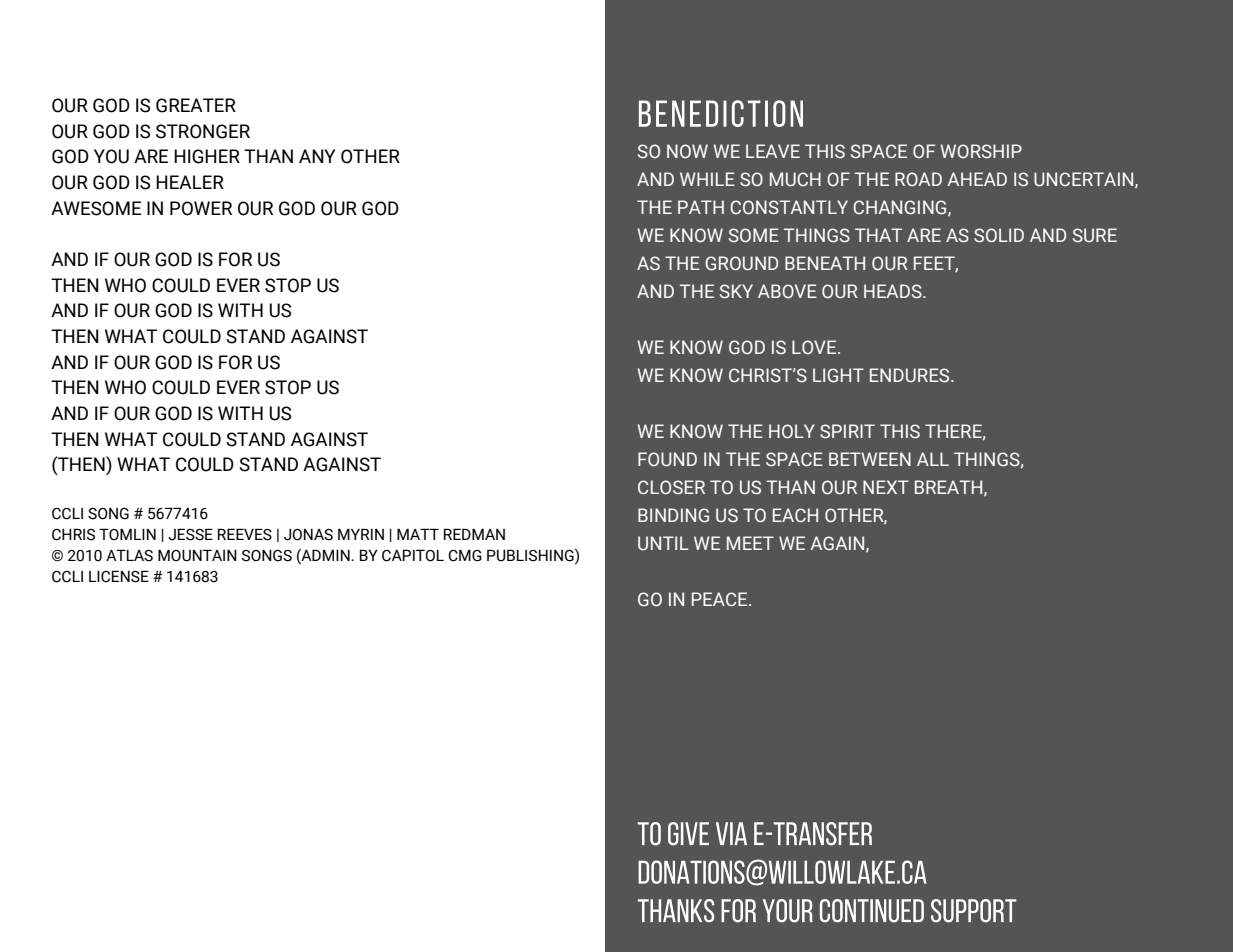 This screenshot has height=952, width=1233. What do you see at coordinates (203, 131) in the screenshot?
I see `STRONGER` at bounding box center [203, 131].
